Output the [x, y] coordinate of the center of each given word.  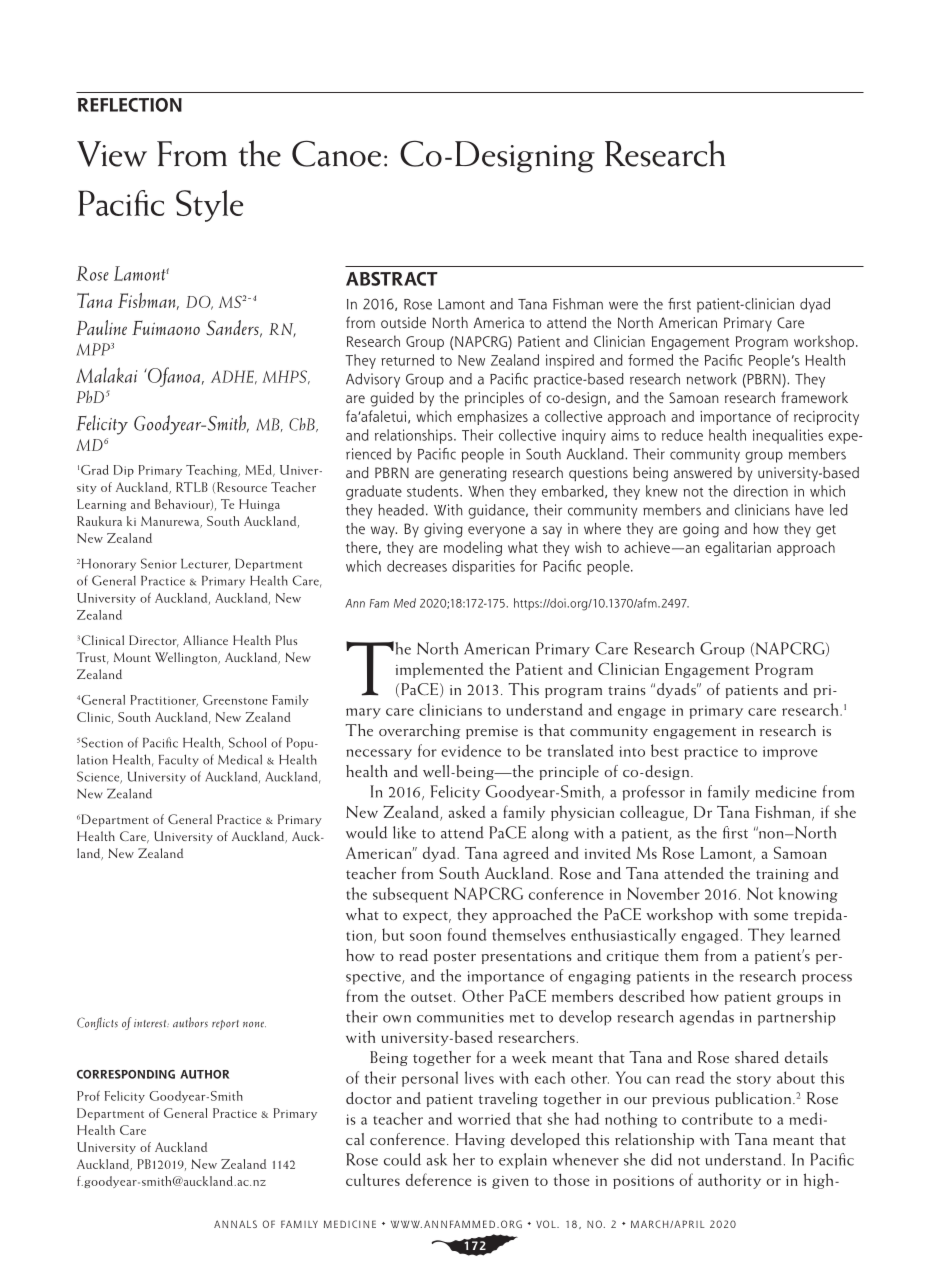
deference [439, 1179]
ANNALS [235, 1224]
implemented [440, 670]
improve [790, 753]
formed [650, 360]
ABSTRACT [392, 279]
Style [209, 206]
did [662, 1159]
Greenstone [235, 700]
